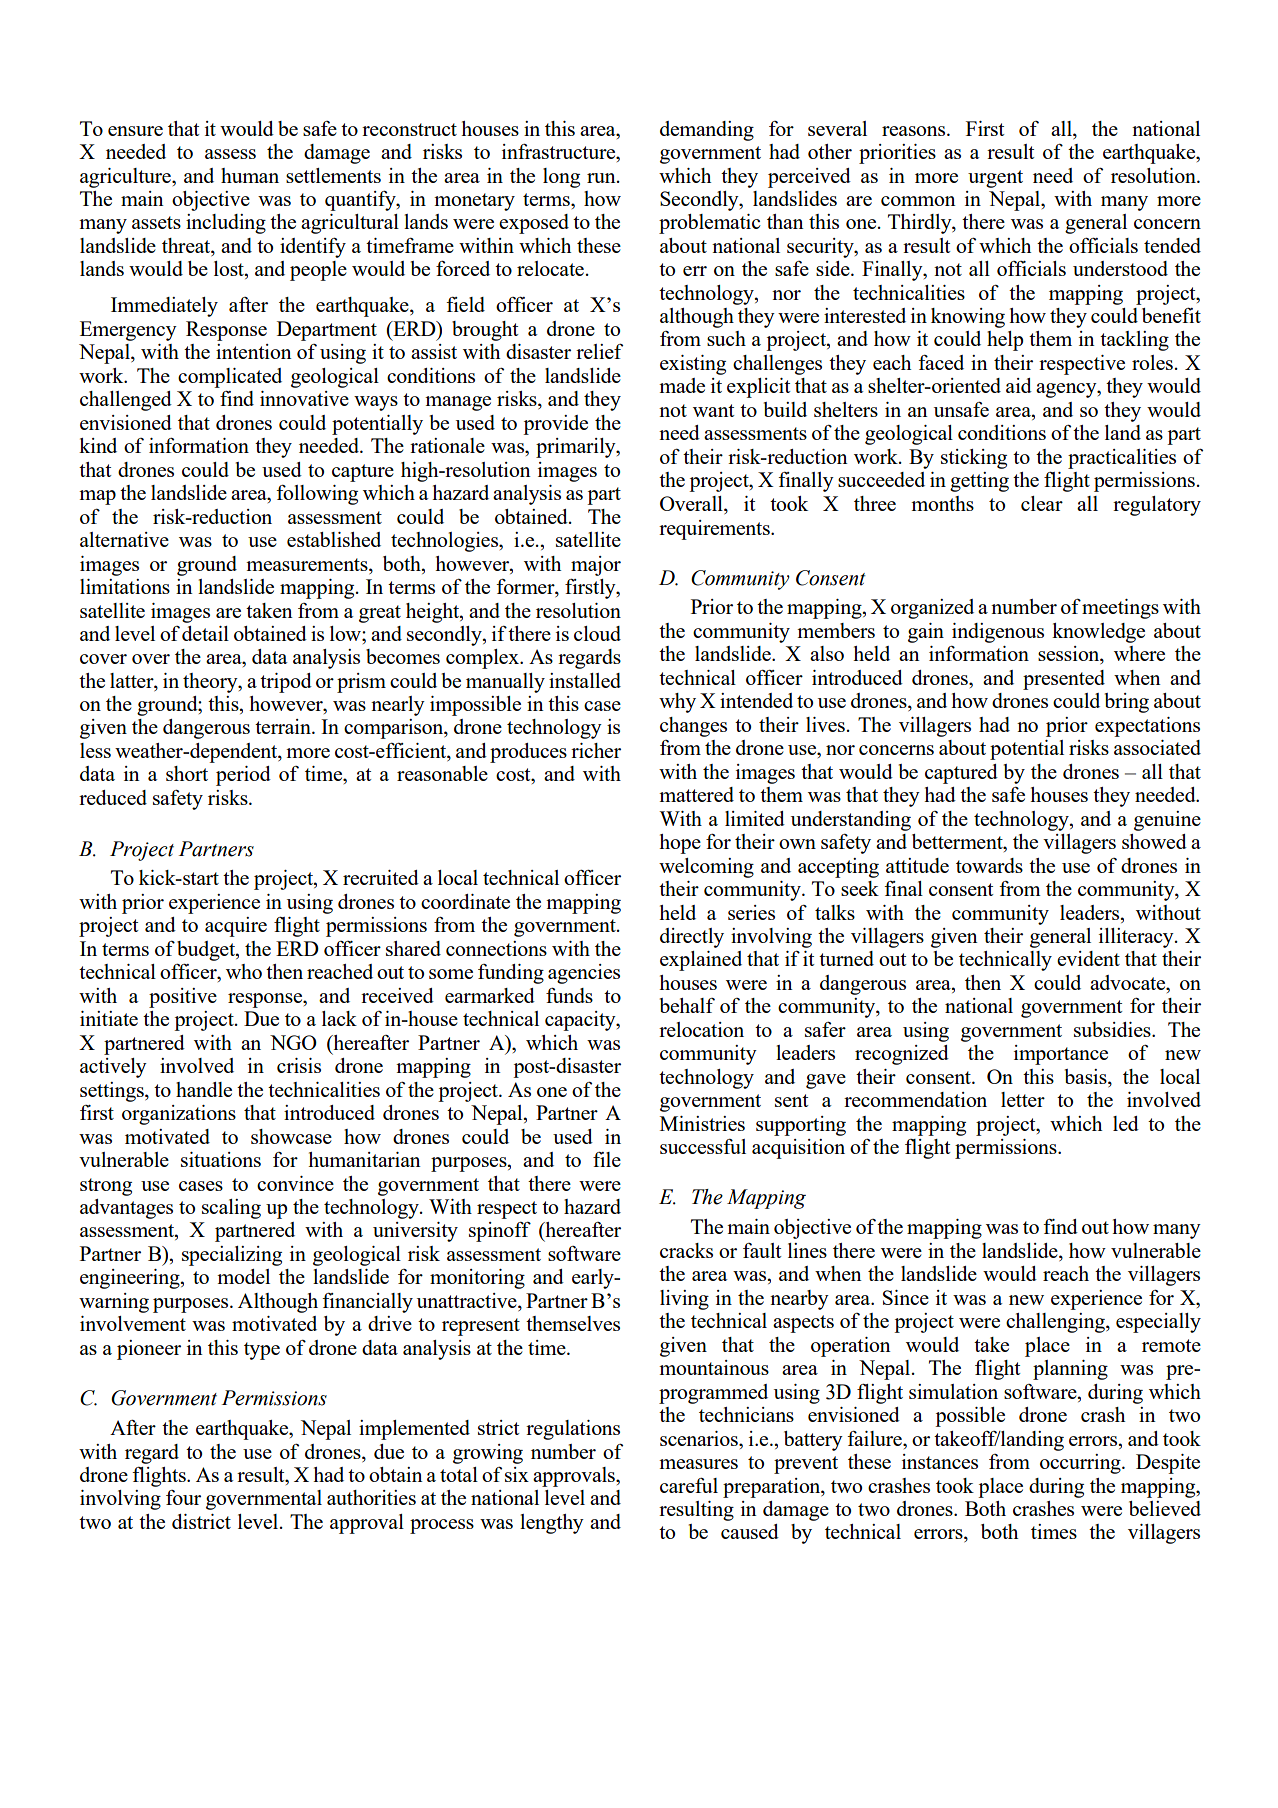 This page has height=1808, width=1278. What do you see at coordinates (226, 224) in the page?
I see `including` at bounding box center [226, 224].
